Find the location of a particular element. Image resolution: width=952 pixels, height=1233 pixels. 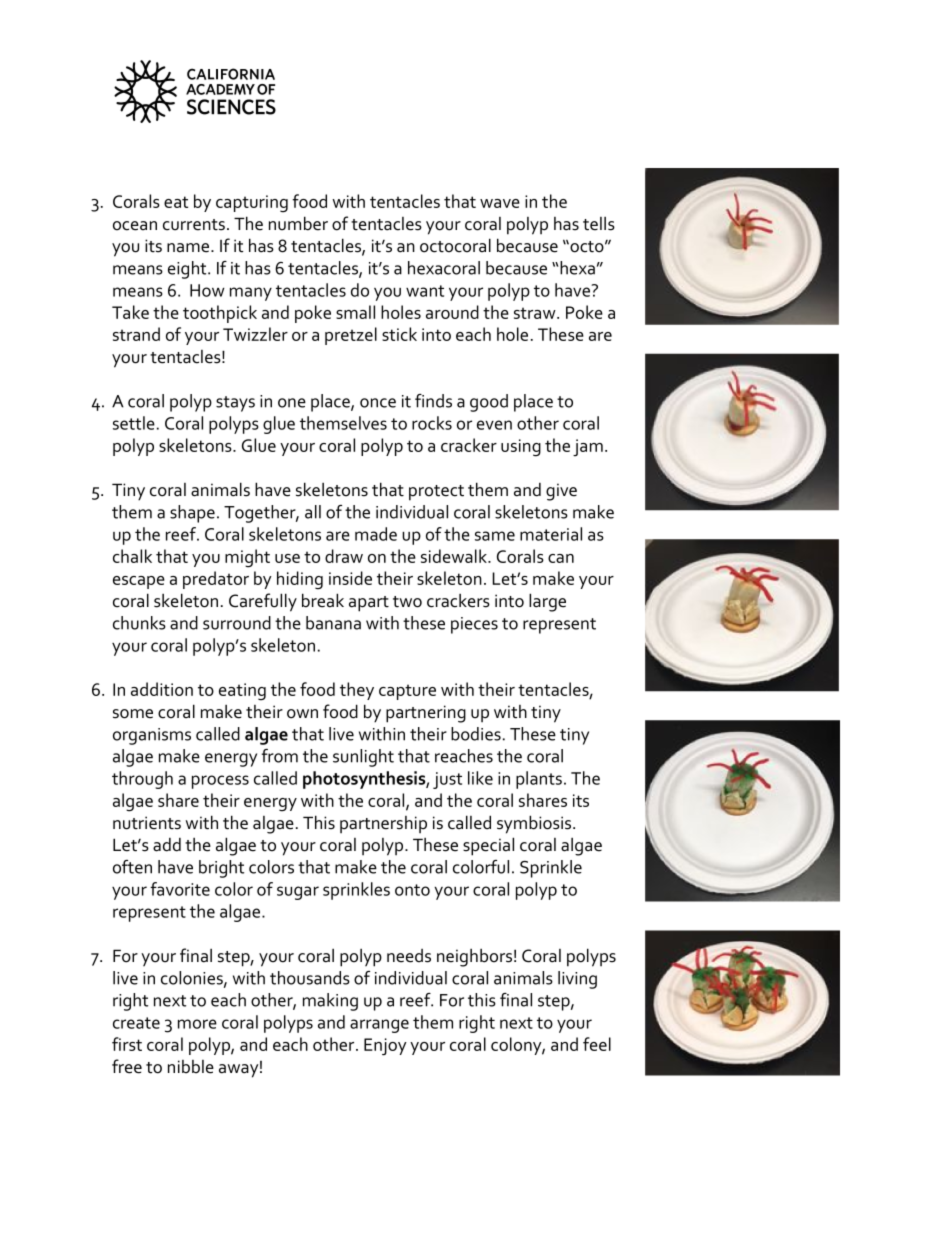

number is located at coordinates (298, 223).
